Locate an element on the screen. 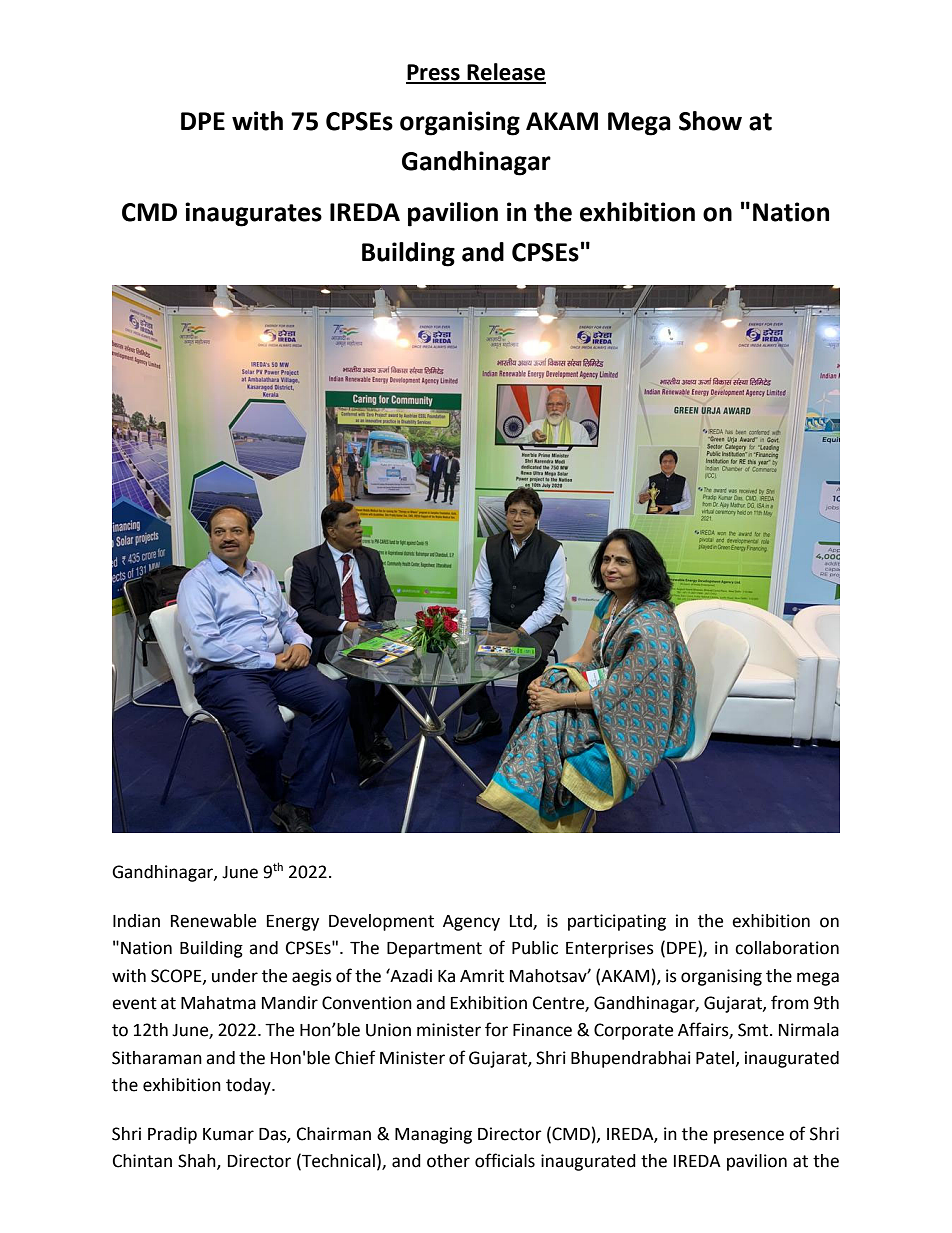 The image size is (952, 1233). participating is located at coordinates (617, 922).
